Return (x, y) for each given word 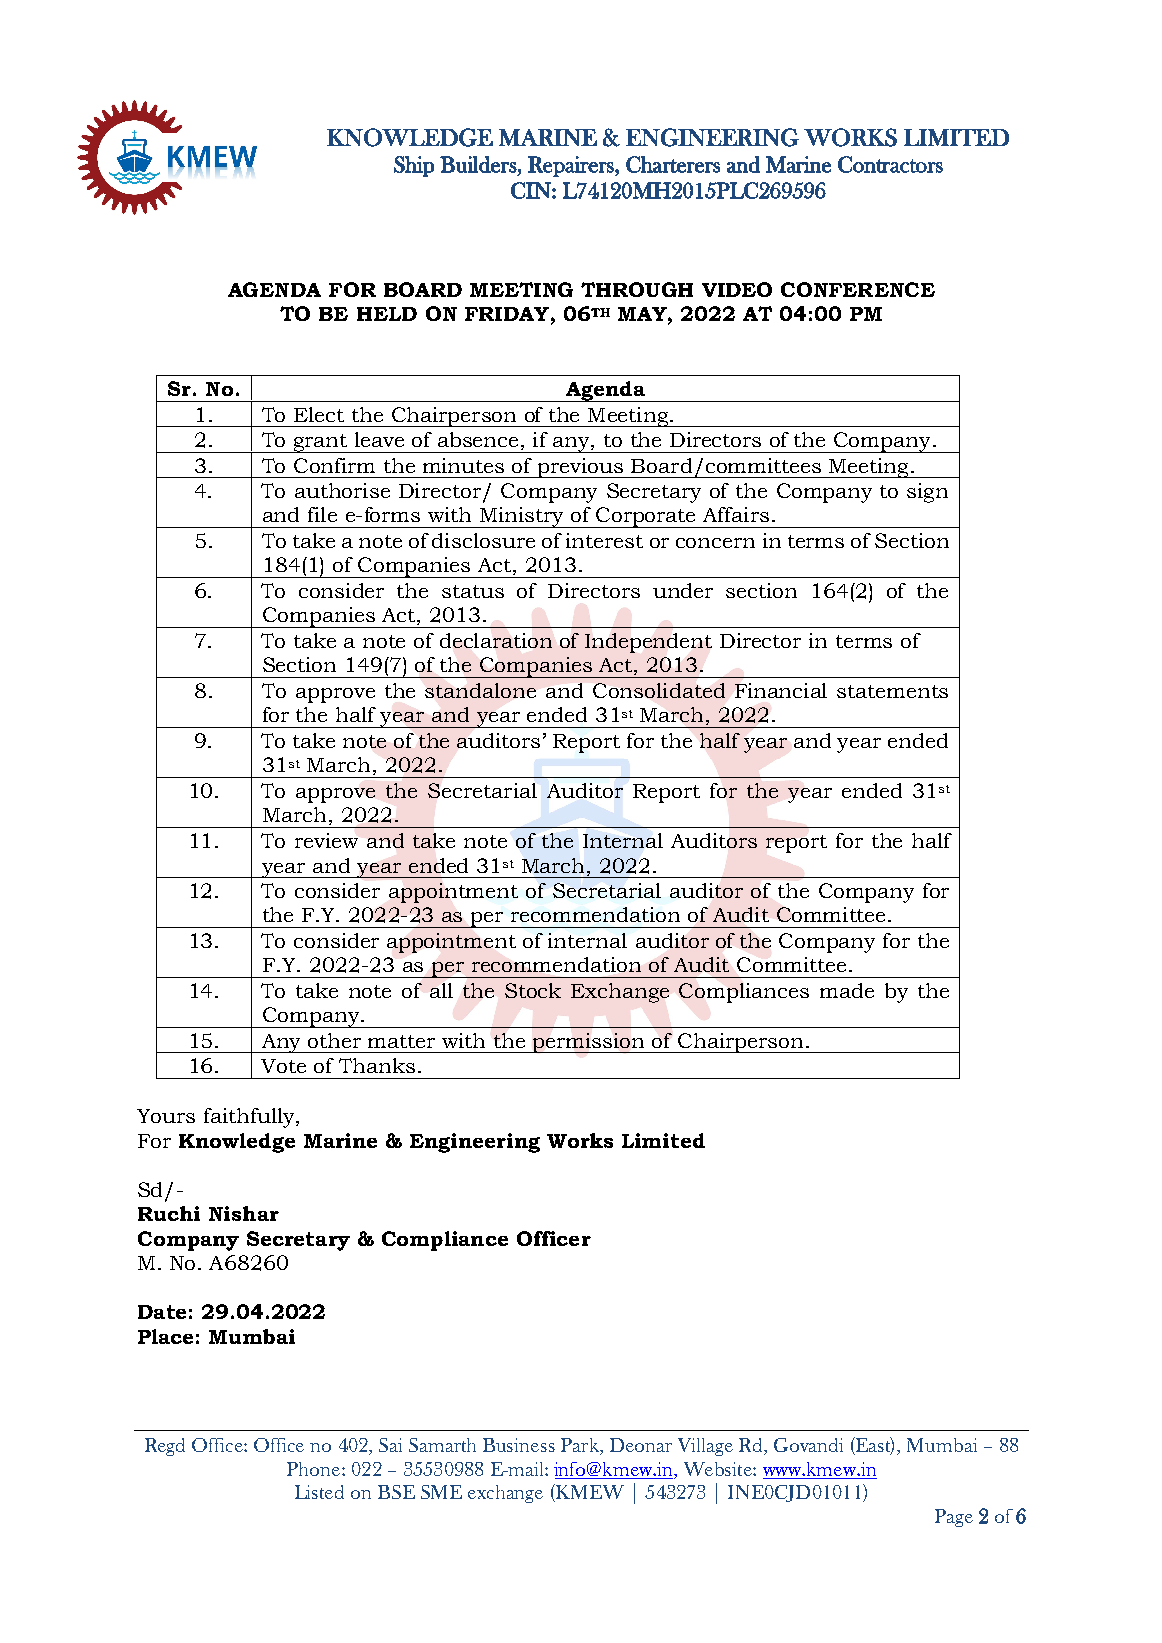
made (847, 990)
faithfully (250, 1118)
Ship (414, 166)
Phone (313, 1469)
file (322, 514)
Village (705, 1447)
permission (589, 1043)
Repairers (572, 166)
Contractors (890, 164)
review (326, 840)
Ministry (522, 517)
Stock (533, 990)
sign (927, 493)
